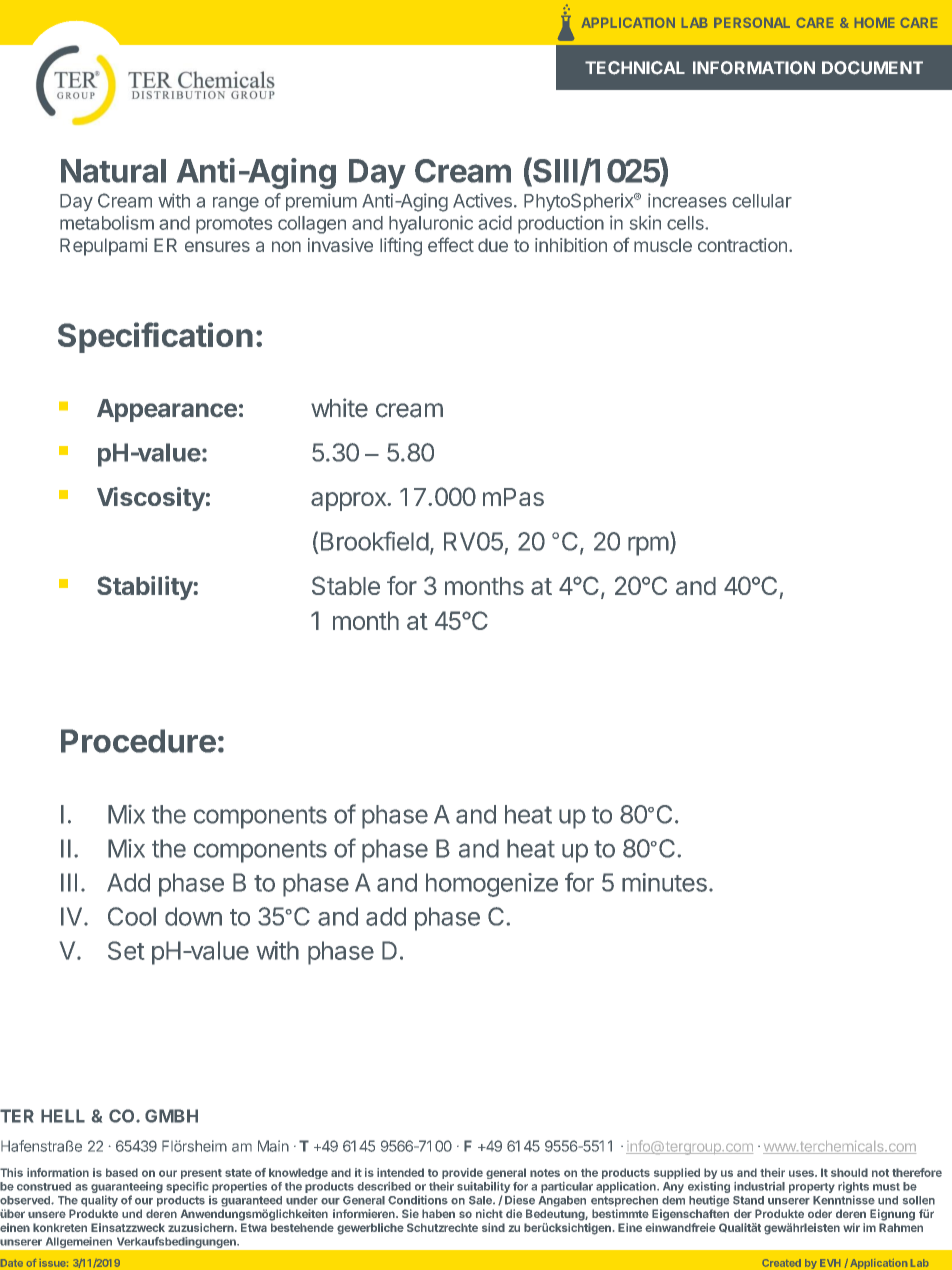 The image size is (952, 1270). What do you see at coordinates (113, 171) in the image?
I see `Natural` at bounding box center [113, 171].
